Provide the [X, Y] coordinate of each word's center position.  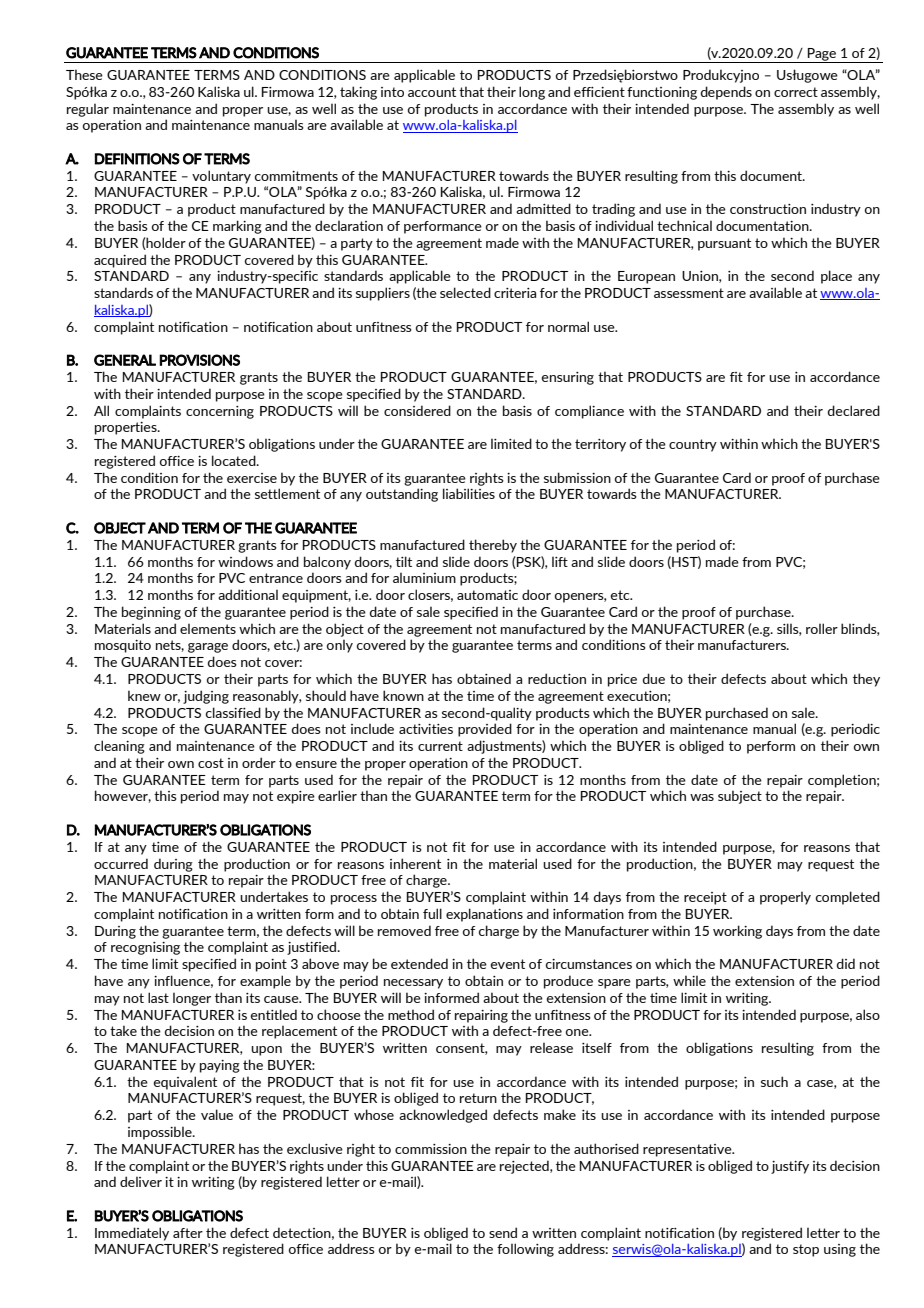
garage [208, 648]
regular [88, 110]
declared [854, 410]
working [737, 932]
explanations [484, 915]
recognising [145, 948]
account [432, 92]
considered [417, 410]
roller [822, 628]
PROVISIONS [199, 360]
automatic [487, 595]
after [188, 1233]
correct [796, 92]
